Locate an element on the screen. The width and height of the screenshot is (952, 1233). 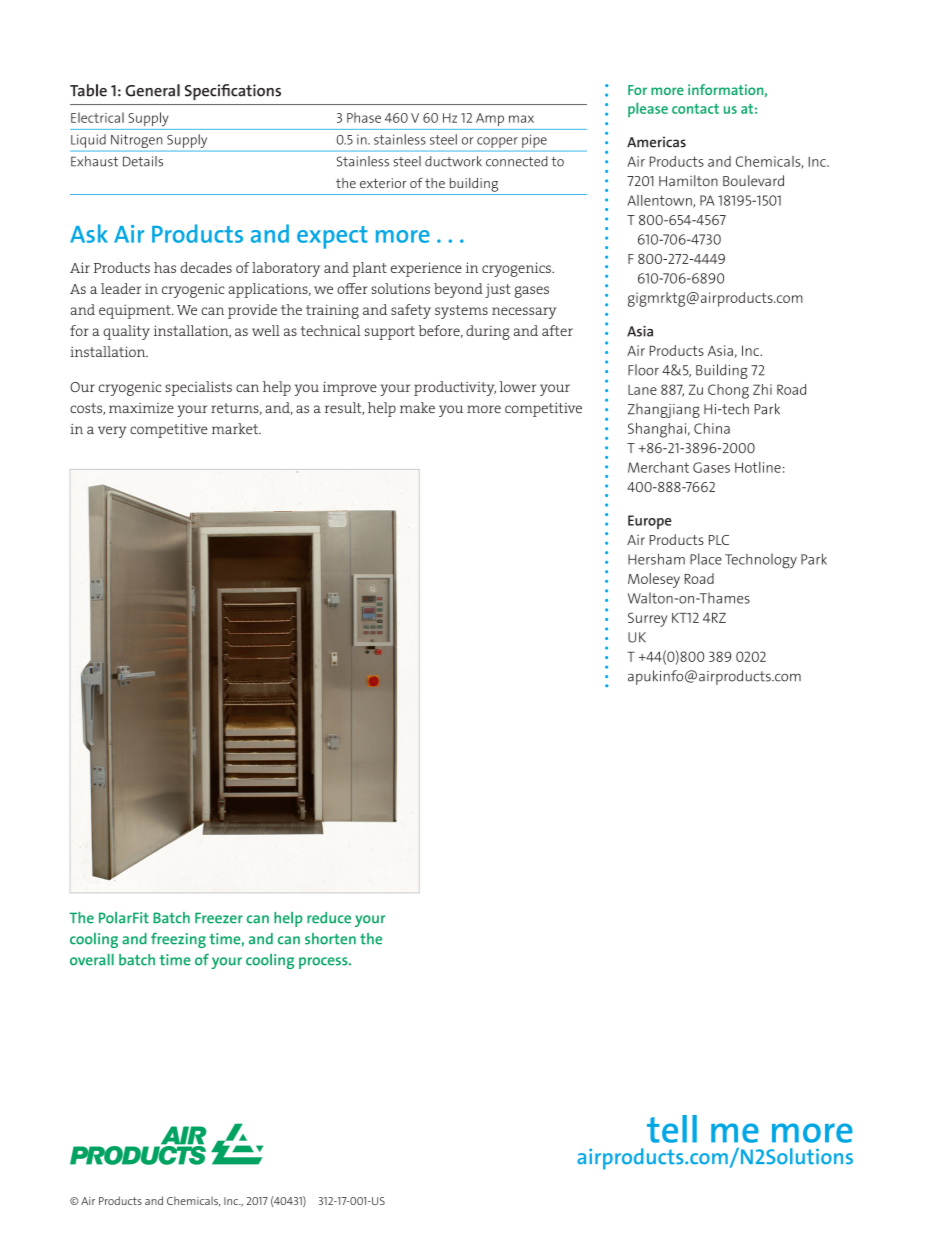
Nitrogen is located at coordinates (136, 141).
